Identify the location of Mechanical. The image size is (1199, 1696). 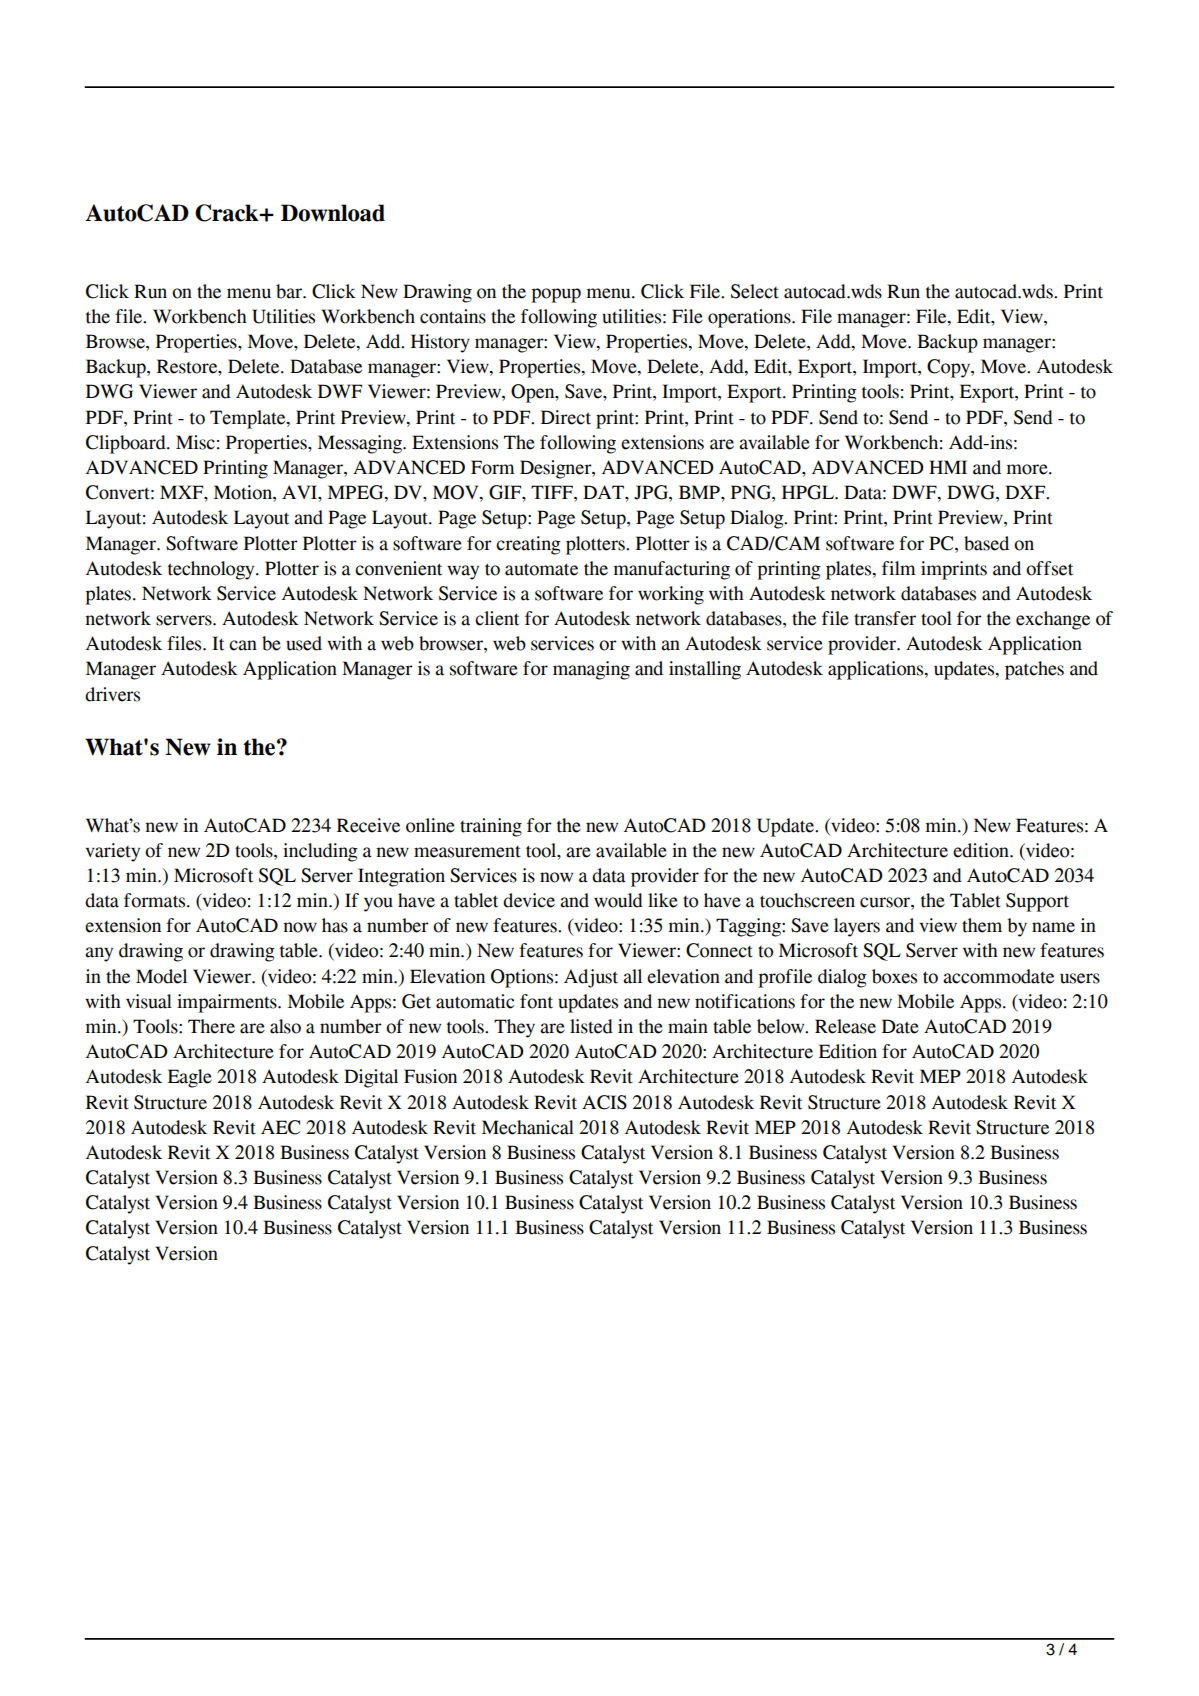
(528, 1127).
